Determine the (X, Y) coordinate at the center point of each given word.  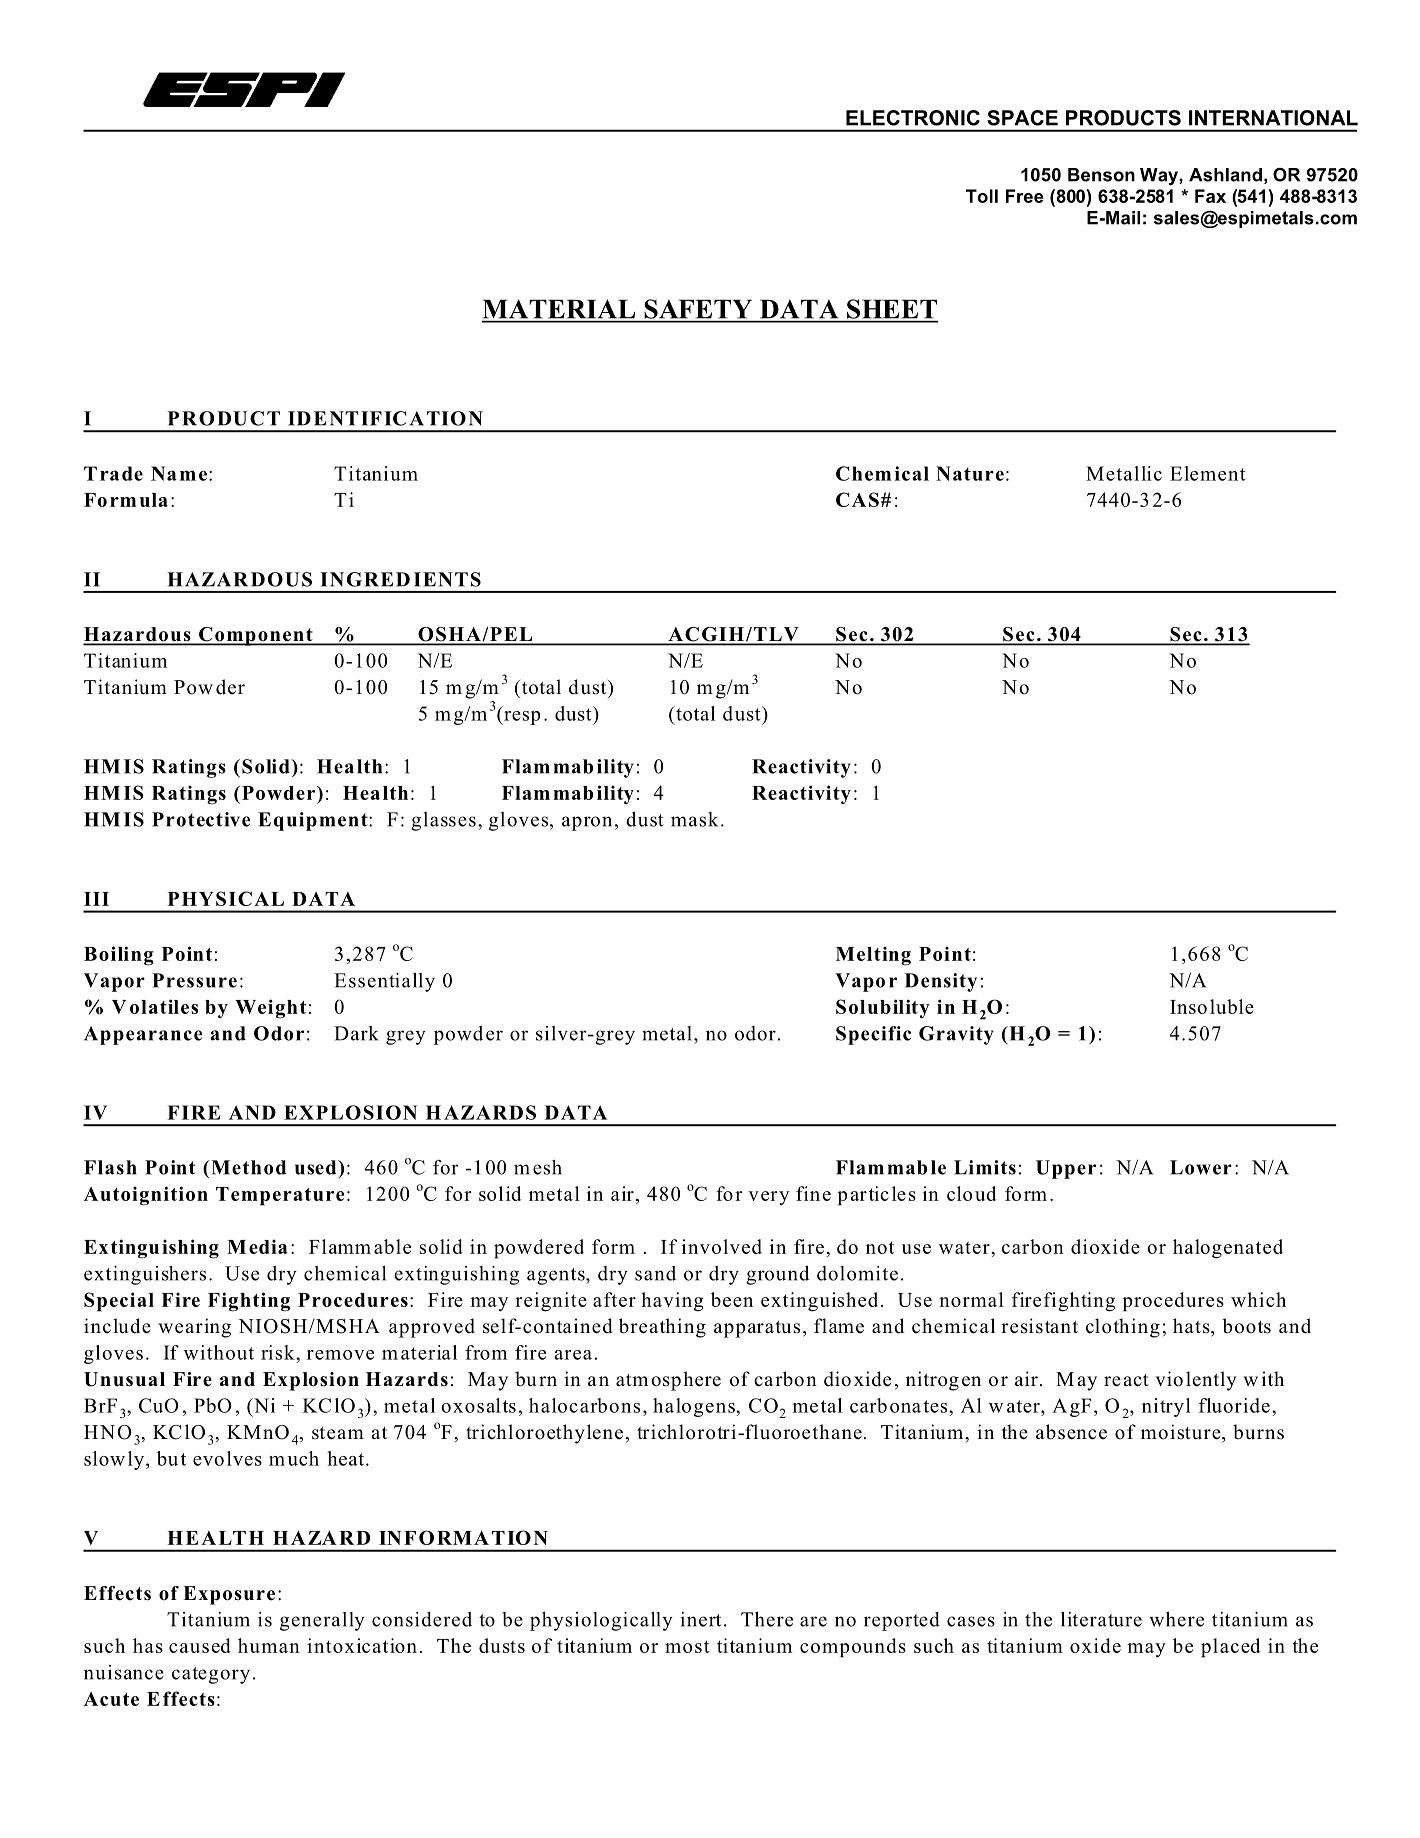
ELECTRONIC (913, 118)
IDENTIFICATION (385, 418)
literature (1101, 1619)
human (269, 1645)
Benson (1101, 175)
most (687, 1646)
